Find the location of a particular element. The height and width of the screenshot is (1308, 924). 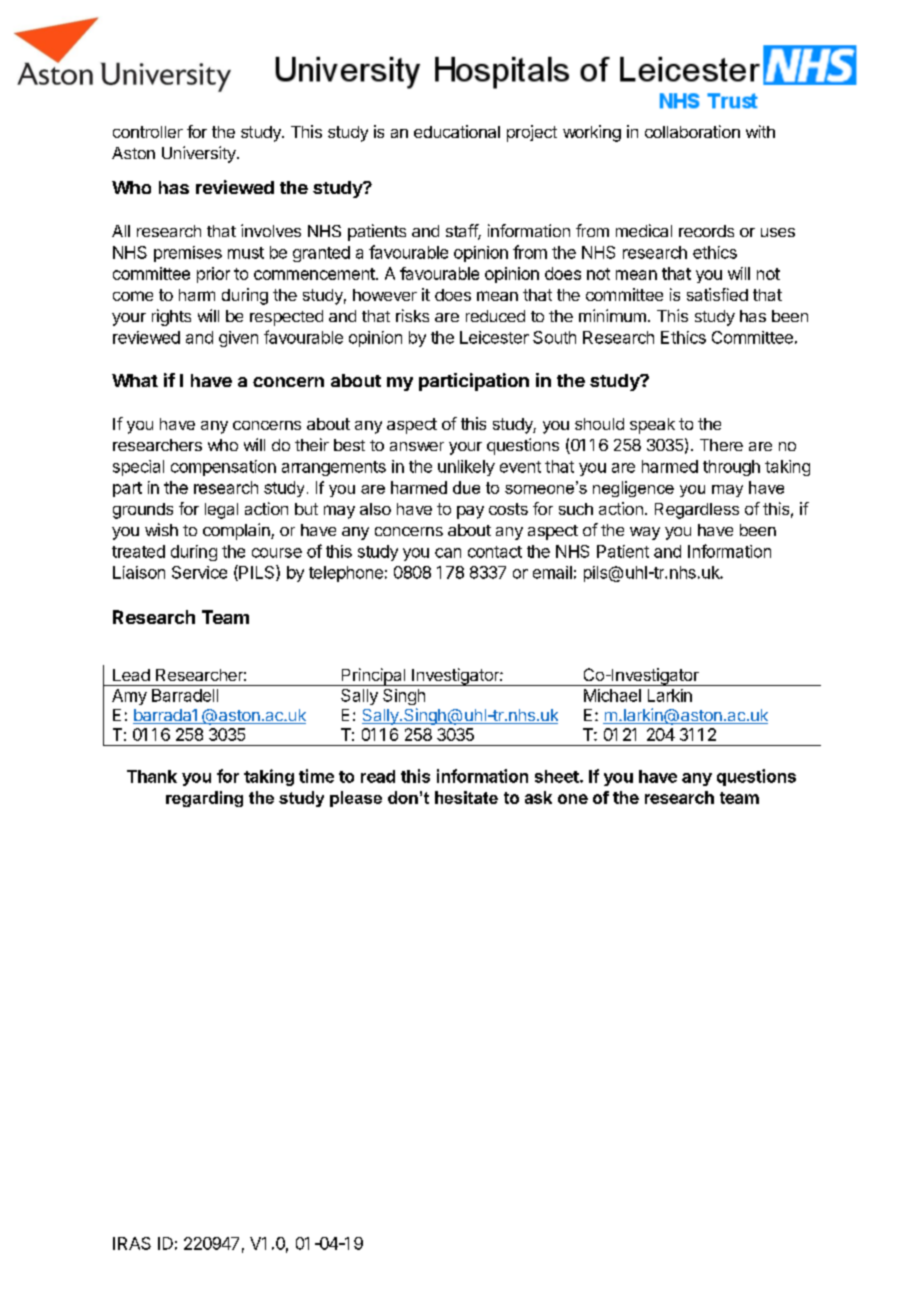

speak is located at coordinates (652, 426).
